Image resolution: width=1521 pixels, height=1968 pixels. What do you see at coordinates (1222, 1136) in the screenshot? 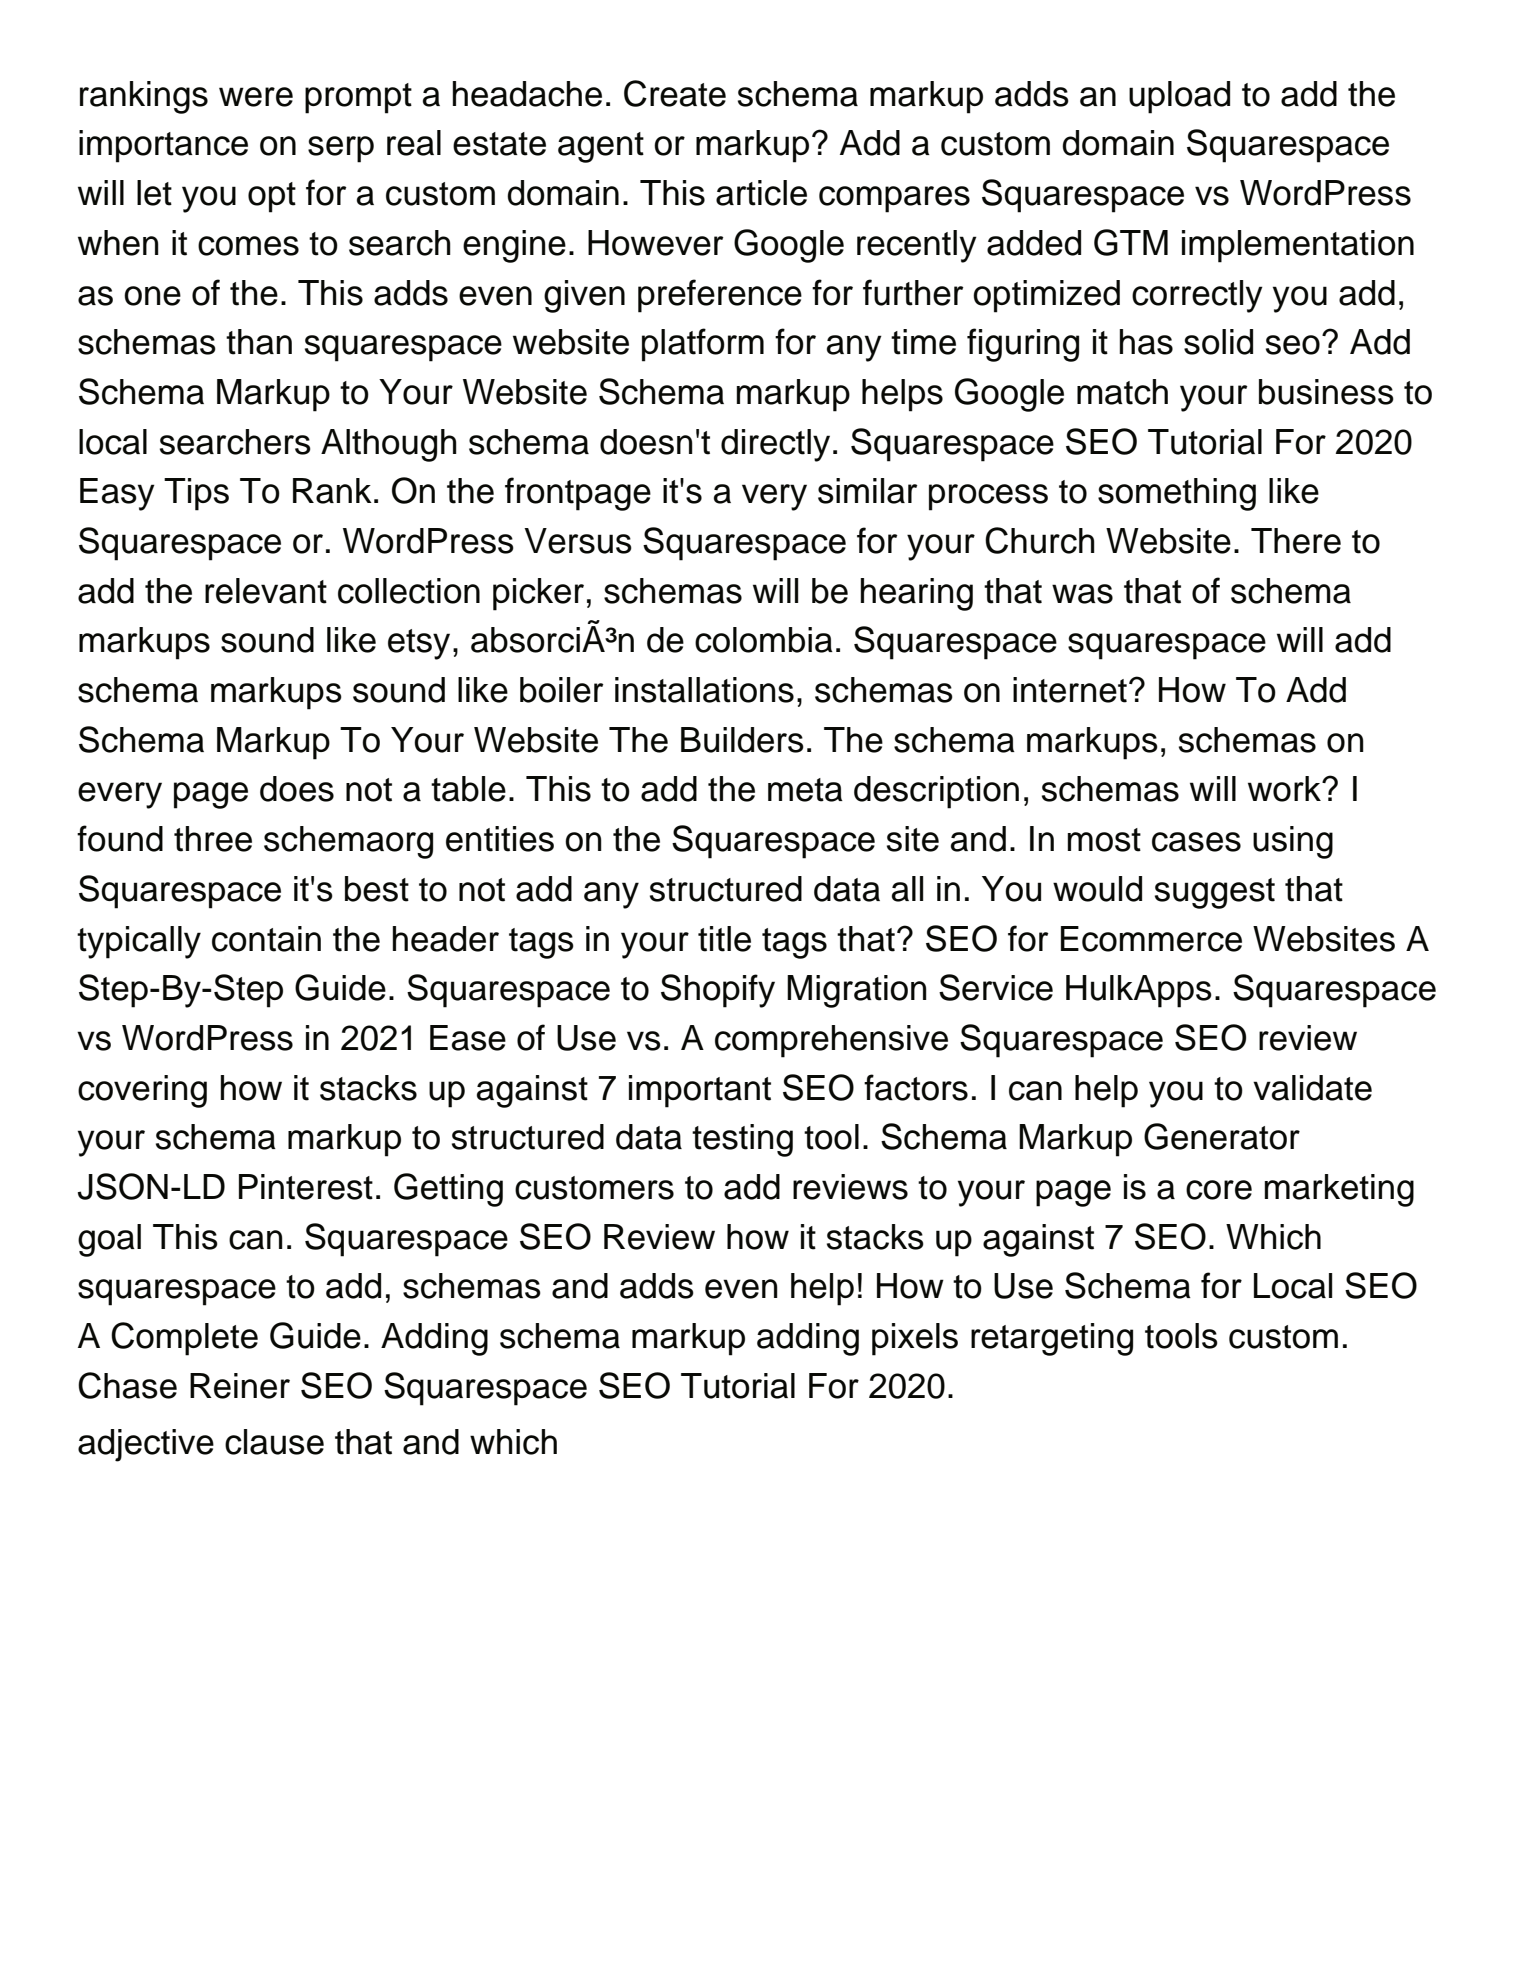
I see `Generator` at bounding box center [1222, 1136].
